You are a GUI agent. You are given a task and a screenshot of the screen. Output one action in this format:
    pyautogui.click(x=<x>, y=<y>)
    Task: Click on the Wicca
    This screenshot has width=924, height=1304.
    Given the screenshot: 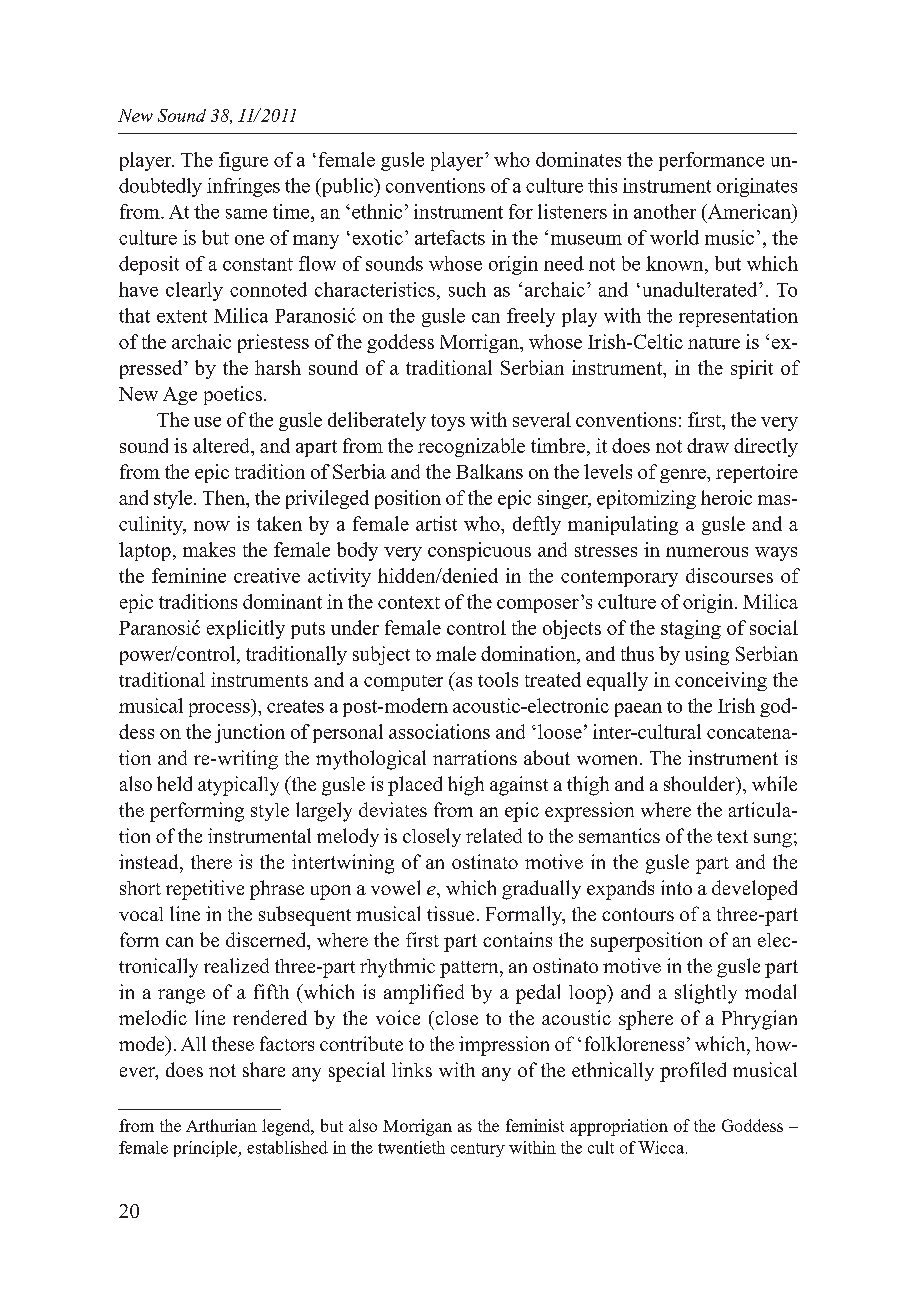 What is the action you would take?
    pyautogui.click(x=662, y=1147)
